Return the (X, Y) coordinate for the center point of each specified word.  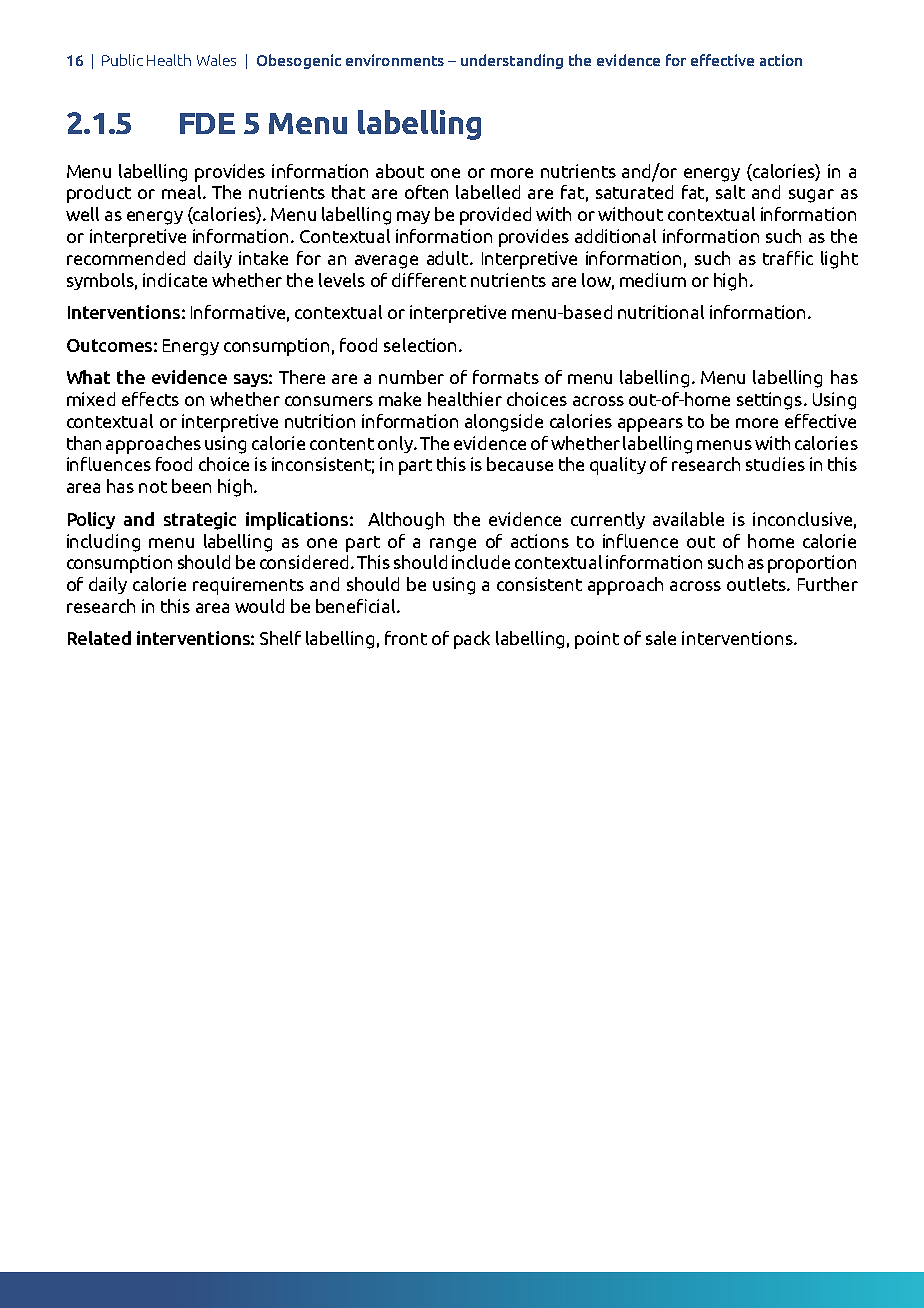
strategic (200, 521)
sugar (811, 196)
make (400, 399)
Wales (216, 60)
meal (183, 192)
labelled (488, 192)
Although (406, 521)
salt (730, 192)
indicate (175, 280)
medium (653, 280)
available (688, 519)
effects (150, 399)
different (429, 280)
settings (769, 401)
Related (99, 638)
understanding (512, 61)
